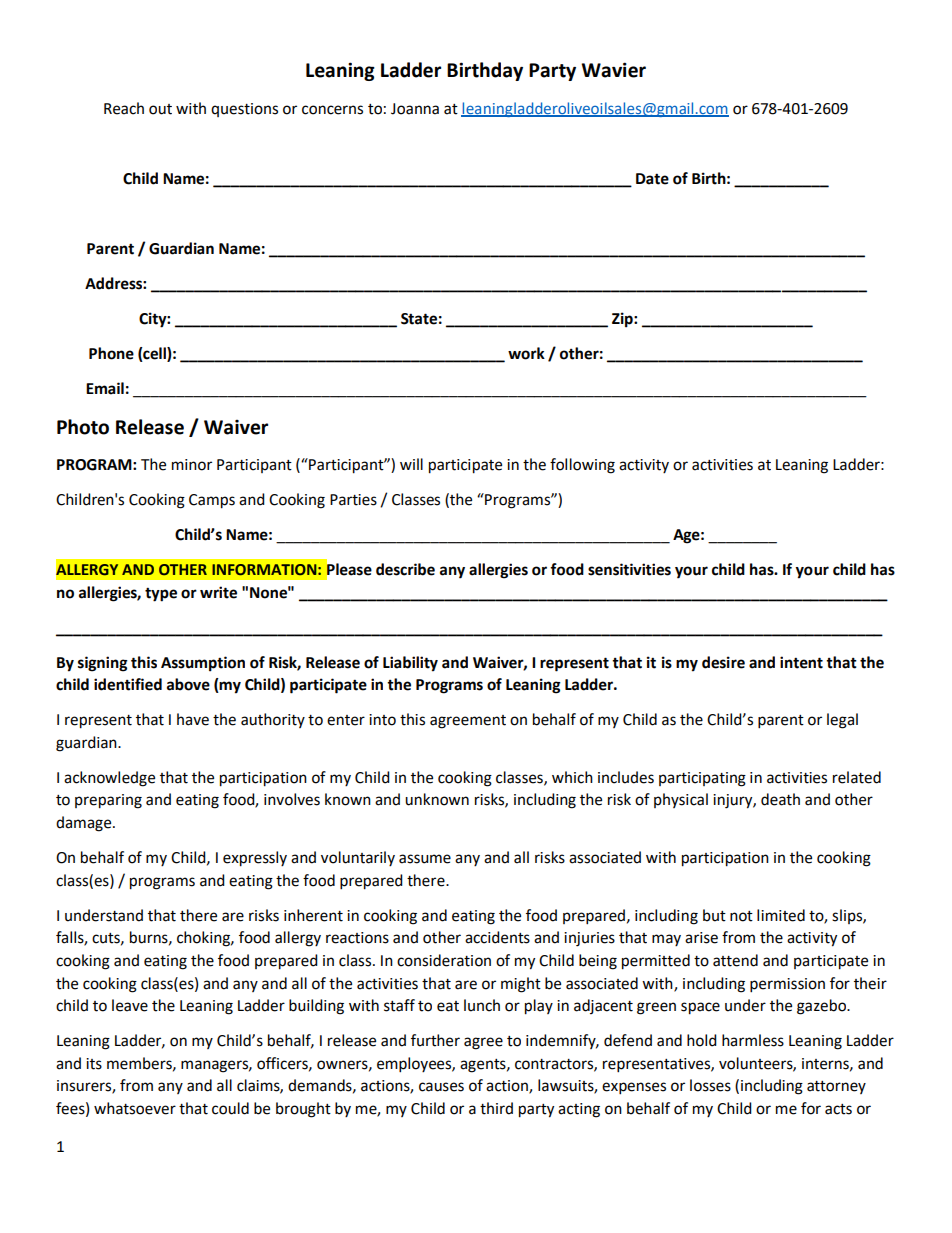  I want to click on following, so click(582, 466).
